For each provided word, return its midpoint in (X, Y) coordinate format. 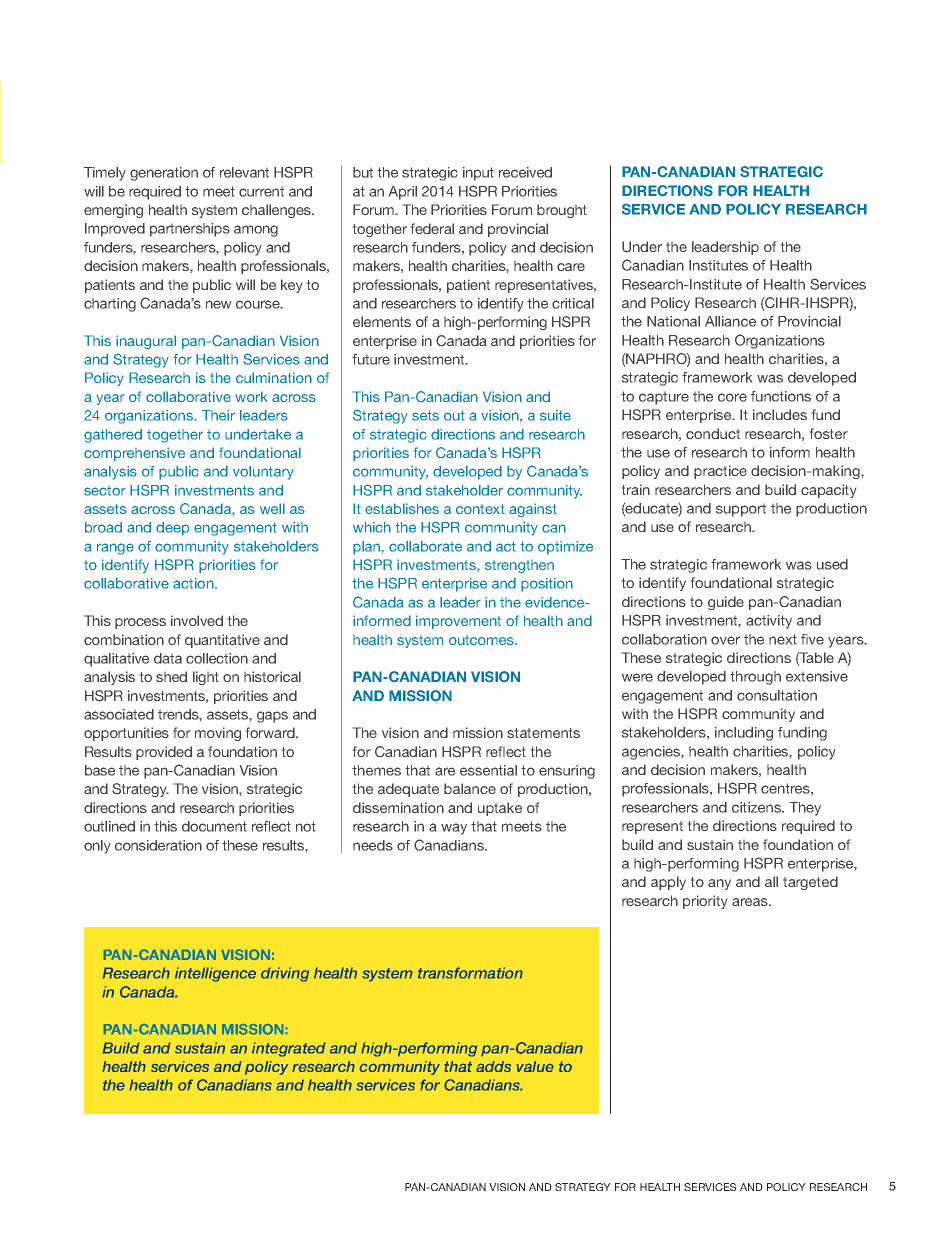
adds (493, 1066)
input (478, 174)
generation (164, 174)
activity (769, 622)
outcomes (482, 640)
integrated (289, 1049)
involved (197, 620)
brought (562, 211)
